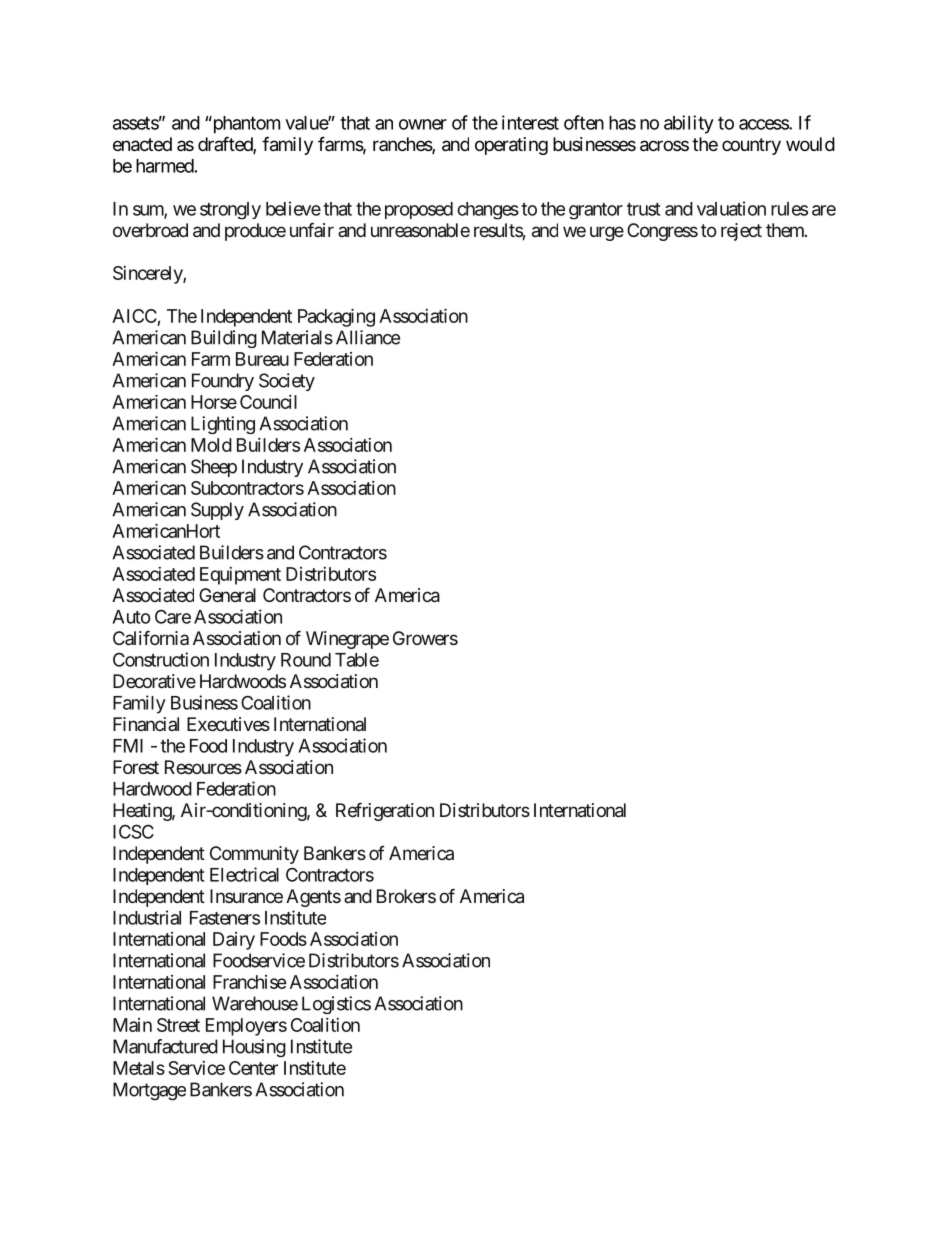 The width and height of the image is (952, 1233). What do you see at coordinates (136, 767) in the image?
I see `Forest` at bounding box center [136, 767].
